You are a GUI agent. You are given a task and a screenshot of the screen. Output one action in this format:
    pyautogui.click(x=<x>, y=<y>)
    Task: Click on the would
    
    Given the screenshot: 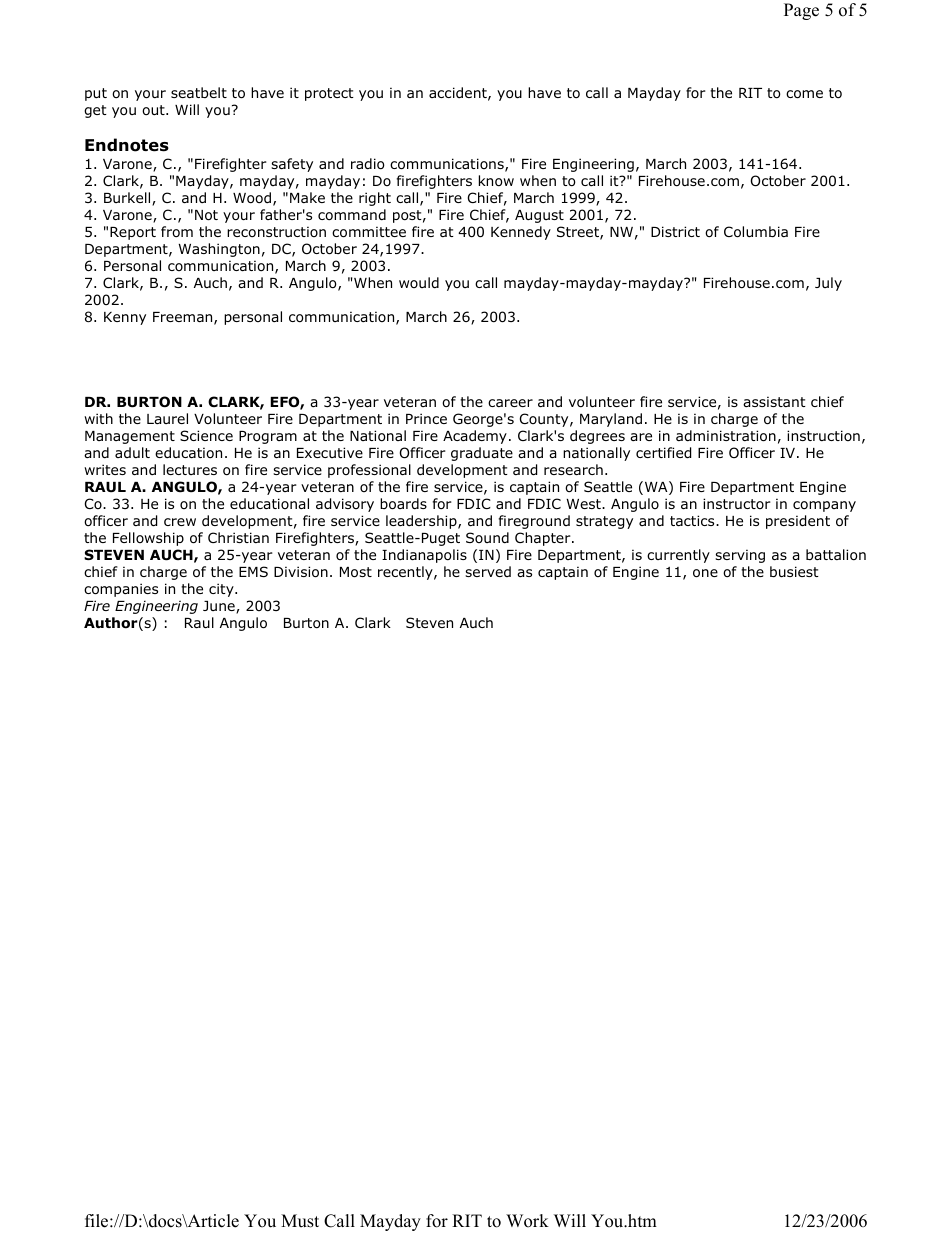 What is the action you would take?
    pyautogui.click(x=419, y=282)
